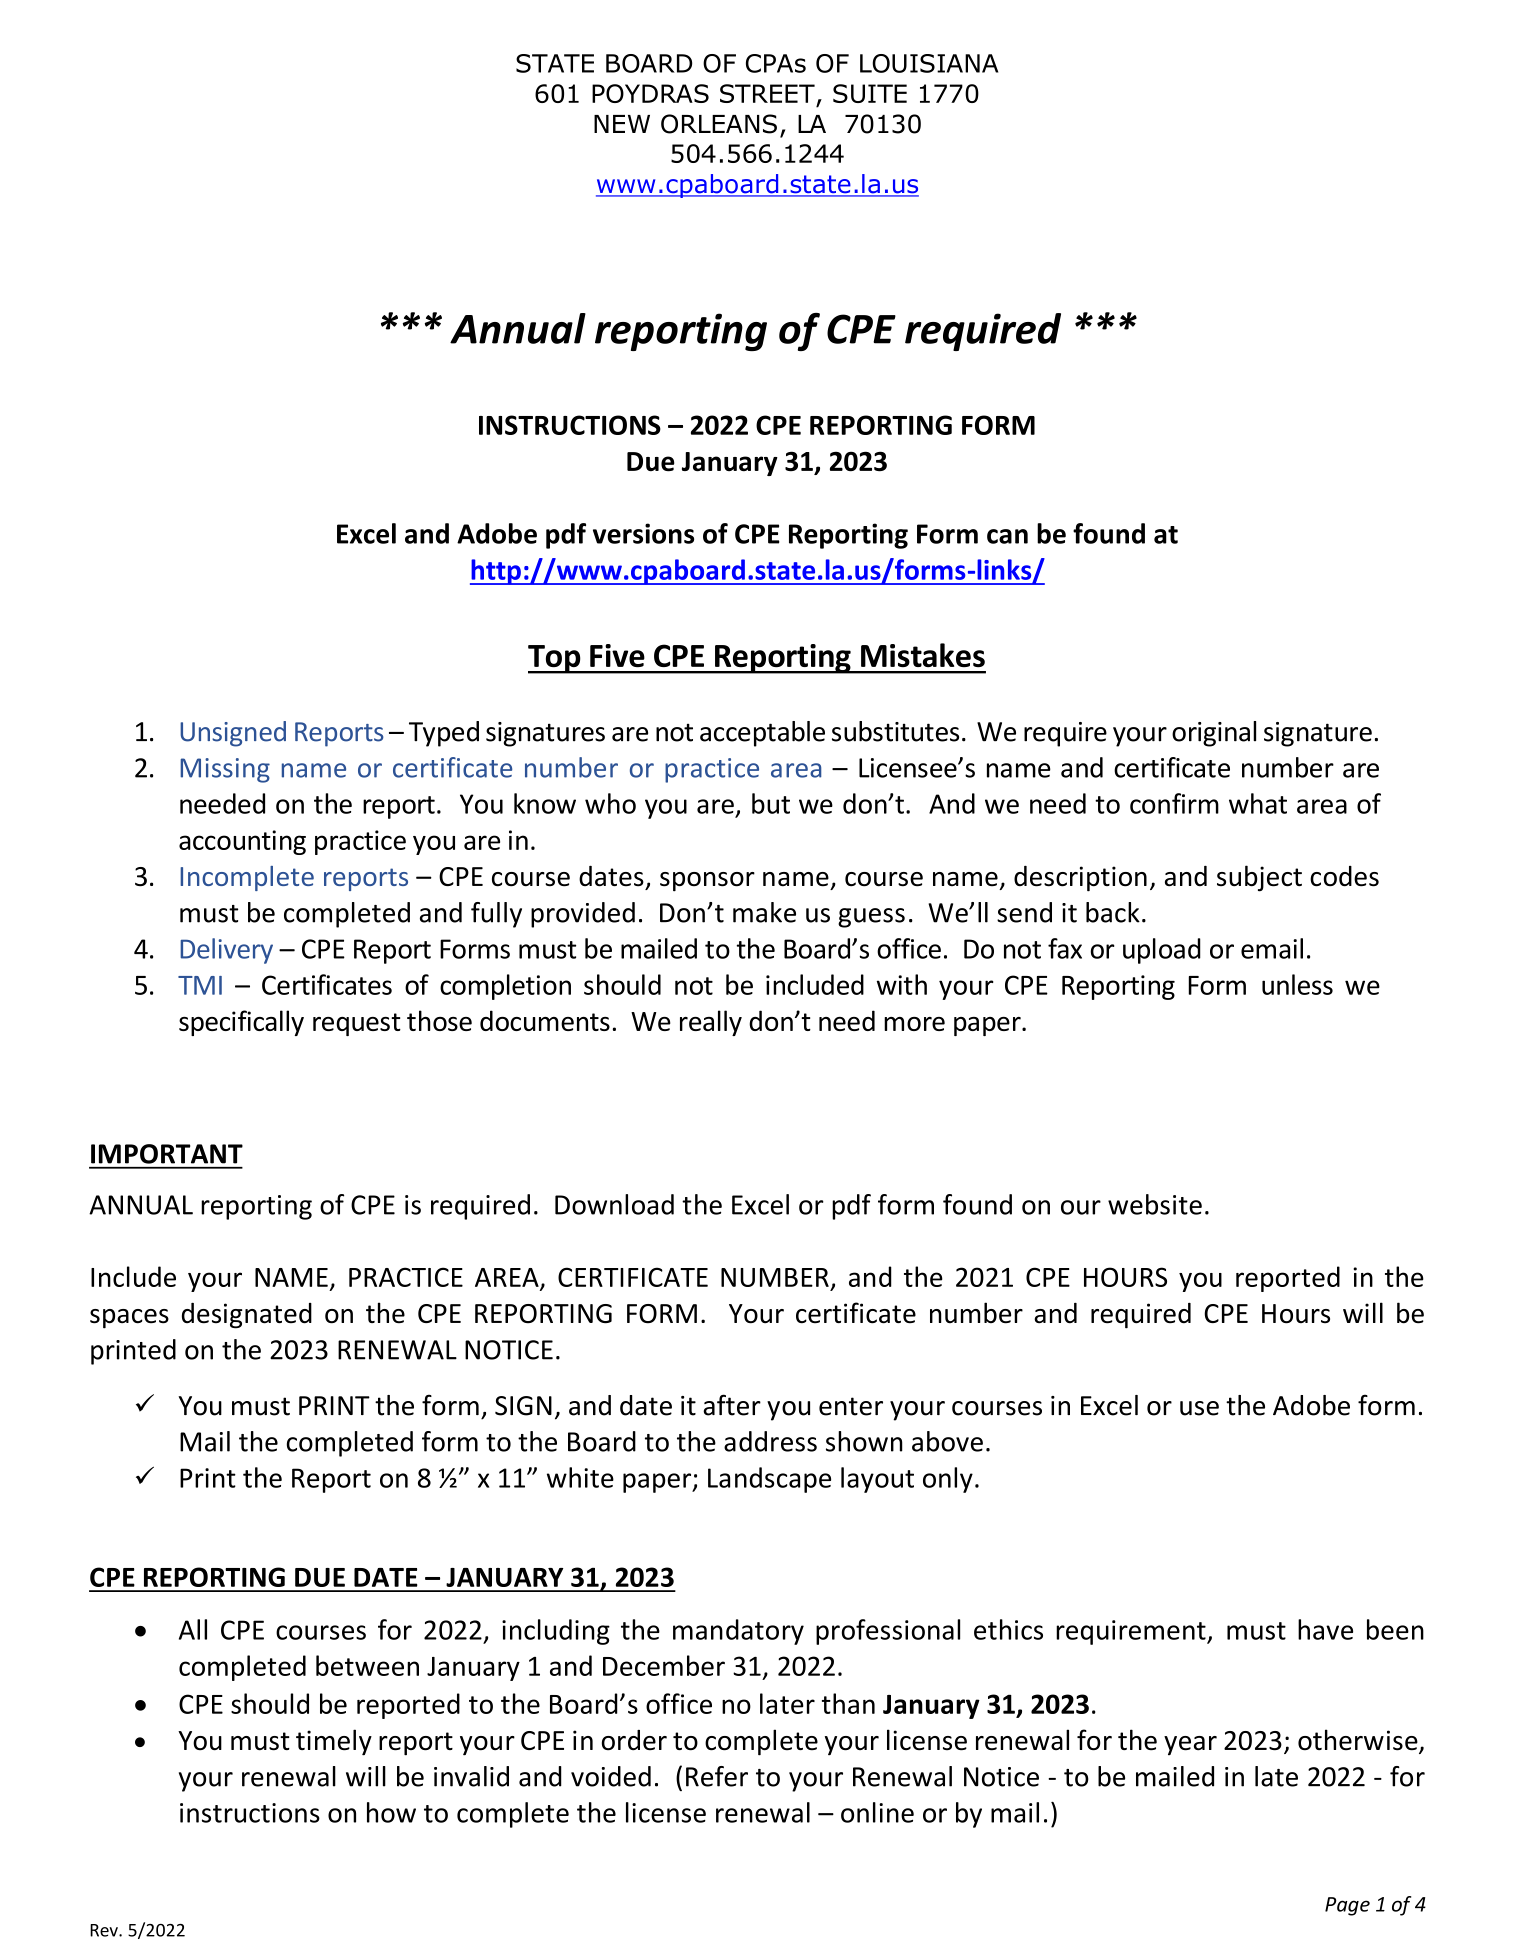  What do you see at coordinates (767, 93) in the image?
I see `STREET` at bounding box center [767, 93].
